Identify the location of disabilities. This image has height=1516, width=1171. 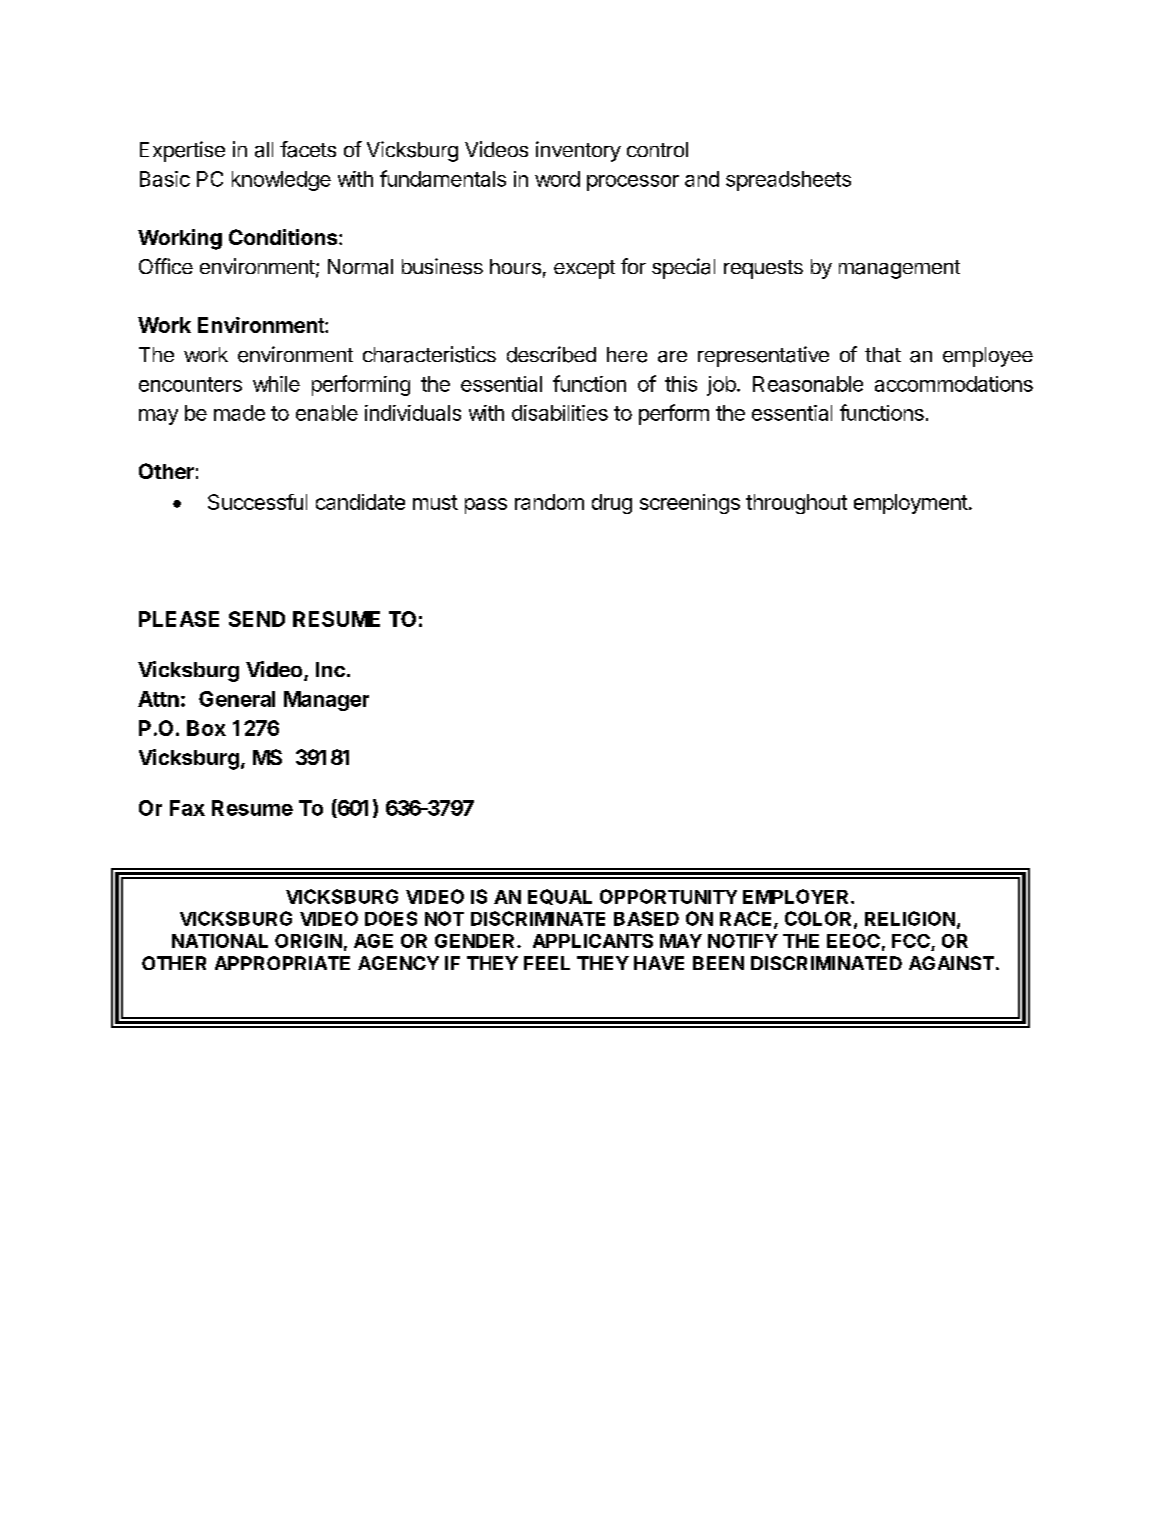
(560, 413).
